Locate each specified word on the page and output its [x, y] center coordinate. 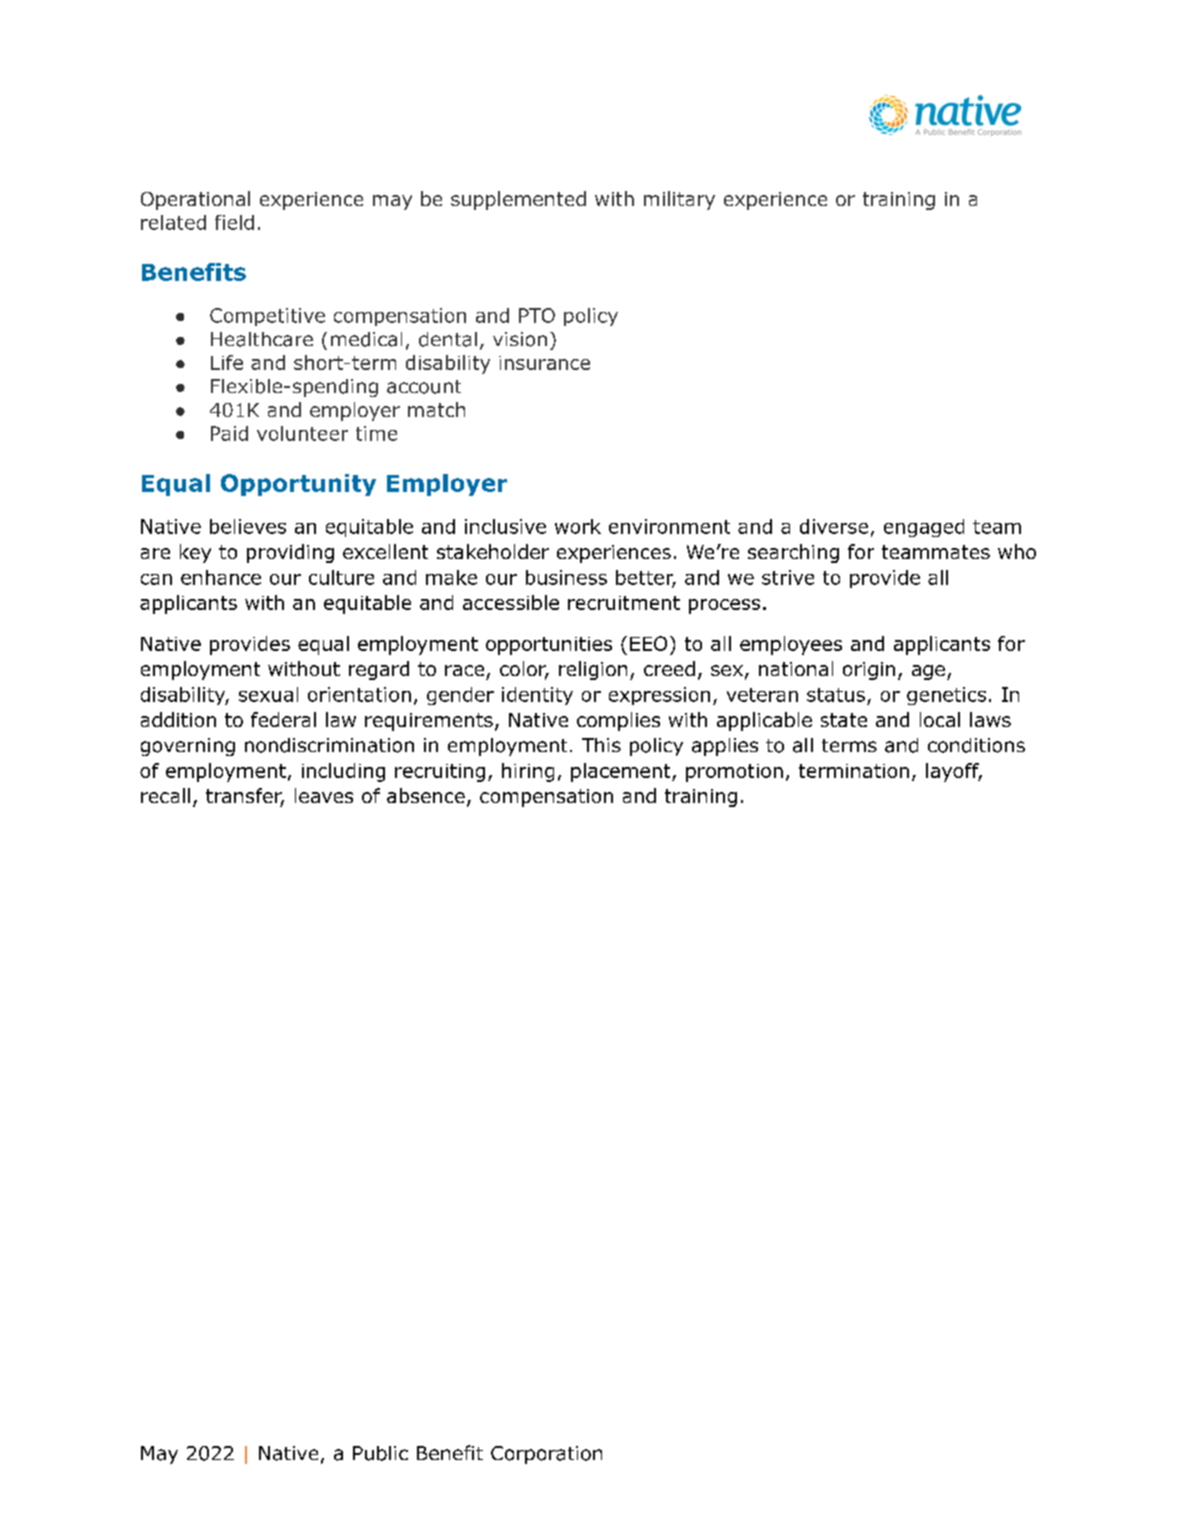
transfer [245, 797]
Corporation [546, 1455]
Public [380, 1453]
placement [622, 772]
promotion [734, 773]
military [679, 200]
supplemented [518, 200]
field [234, 222]
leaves [324, 795]
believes [248, 526]
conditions [976, 745]
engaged [924, 528]
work [578, 526]
